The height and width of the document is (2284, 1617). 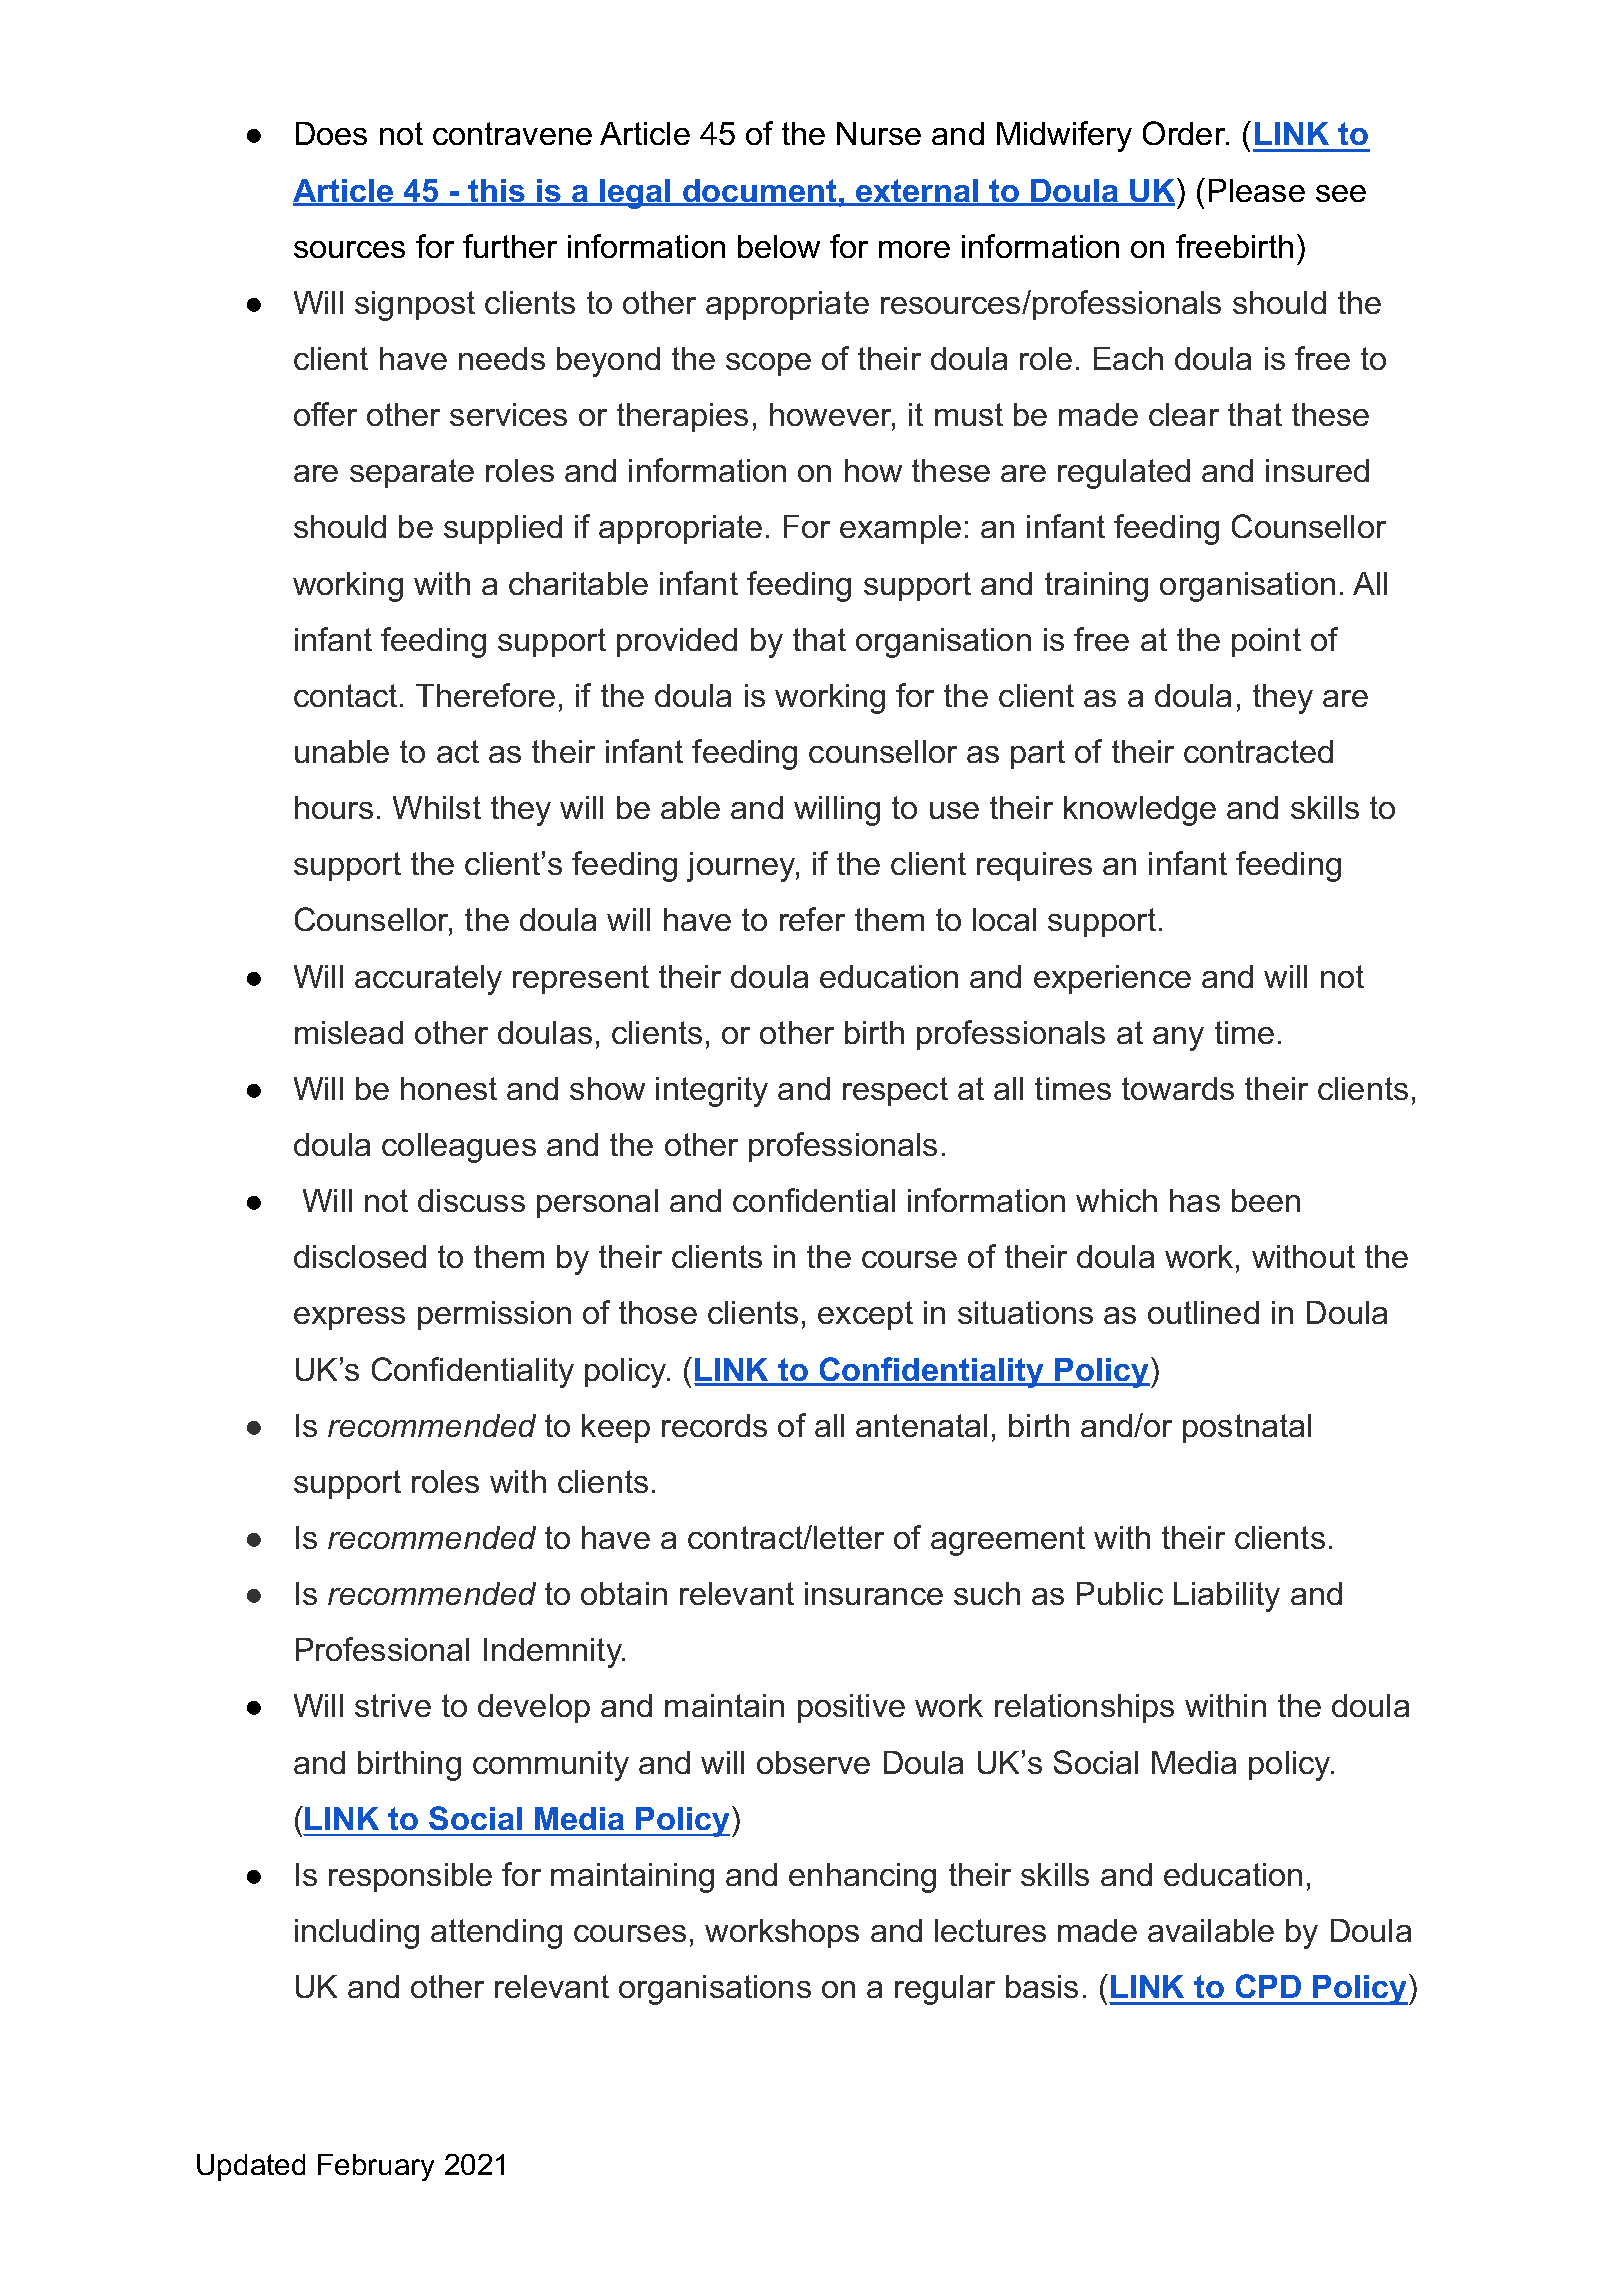 What do you see at coordinates (1195, 1200) in the document?
I see `has` at bounding box center [1195, 1200].
